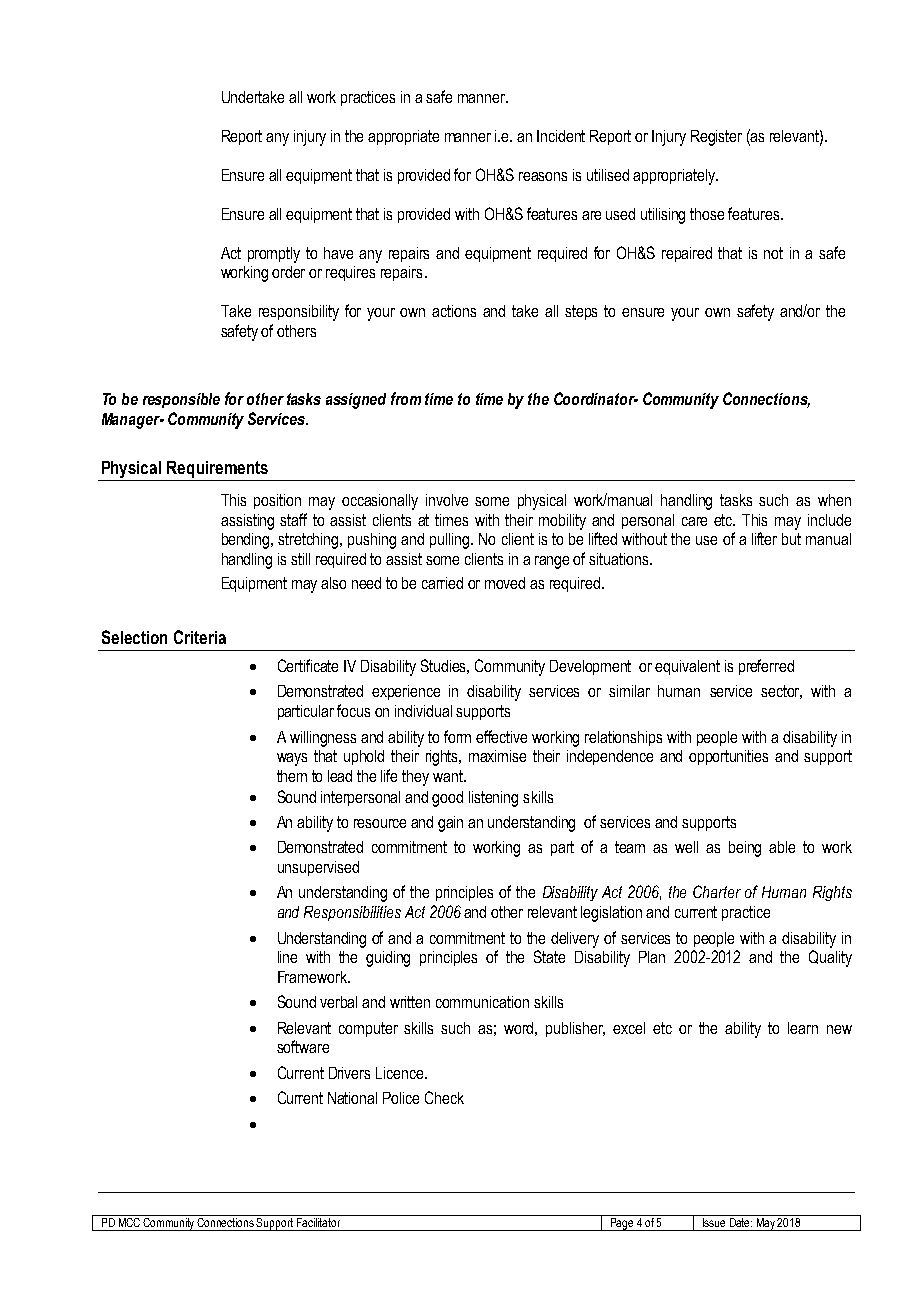 Image resolution: width=924 pixels, height=1308 pixels. What do you see at coordinates (745, 849) in the screenshot?
I see `being` at bounding box center [745, 849].
